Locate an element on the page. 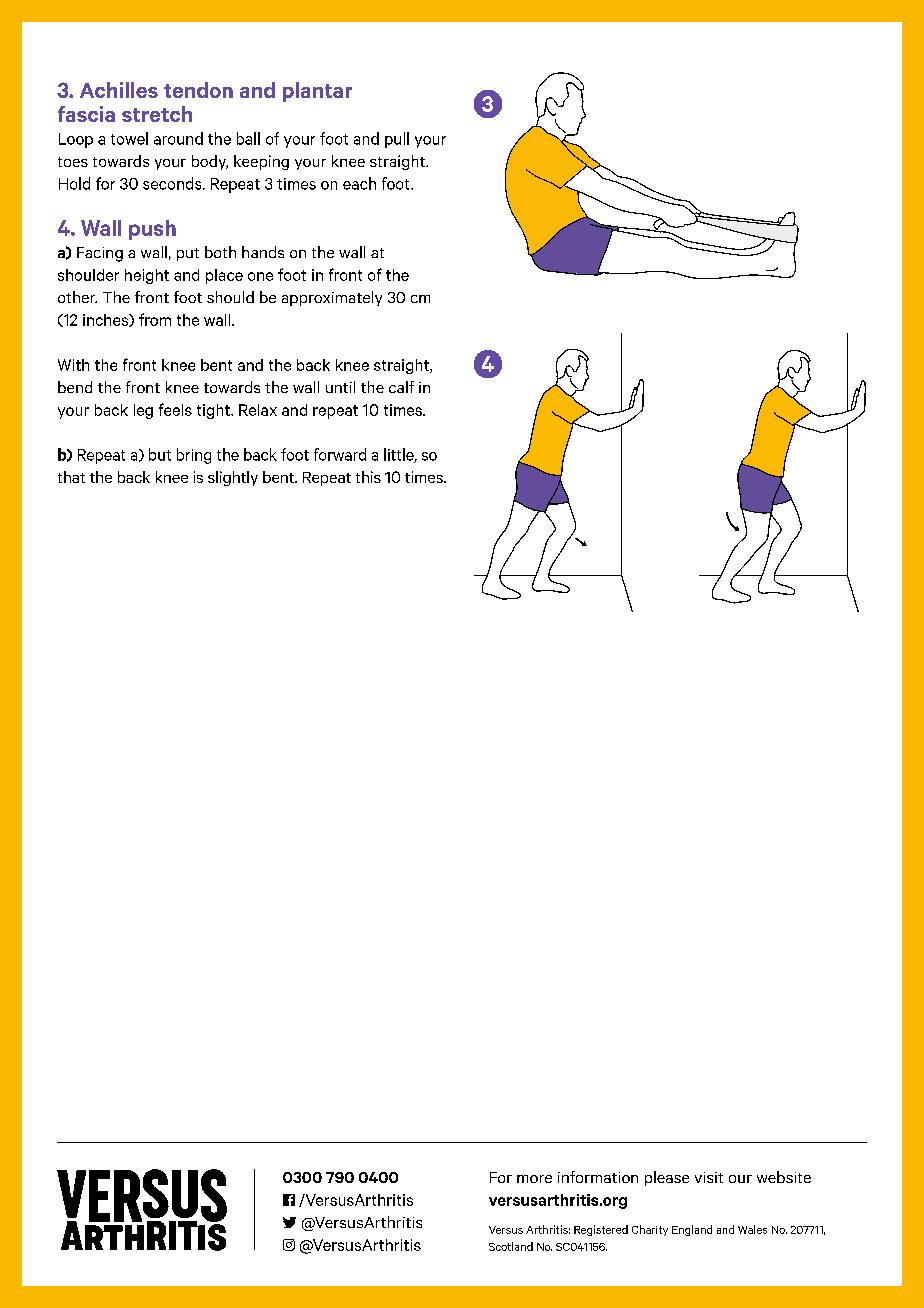  each is located at coordinates (359, 183).
